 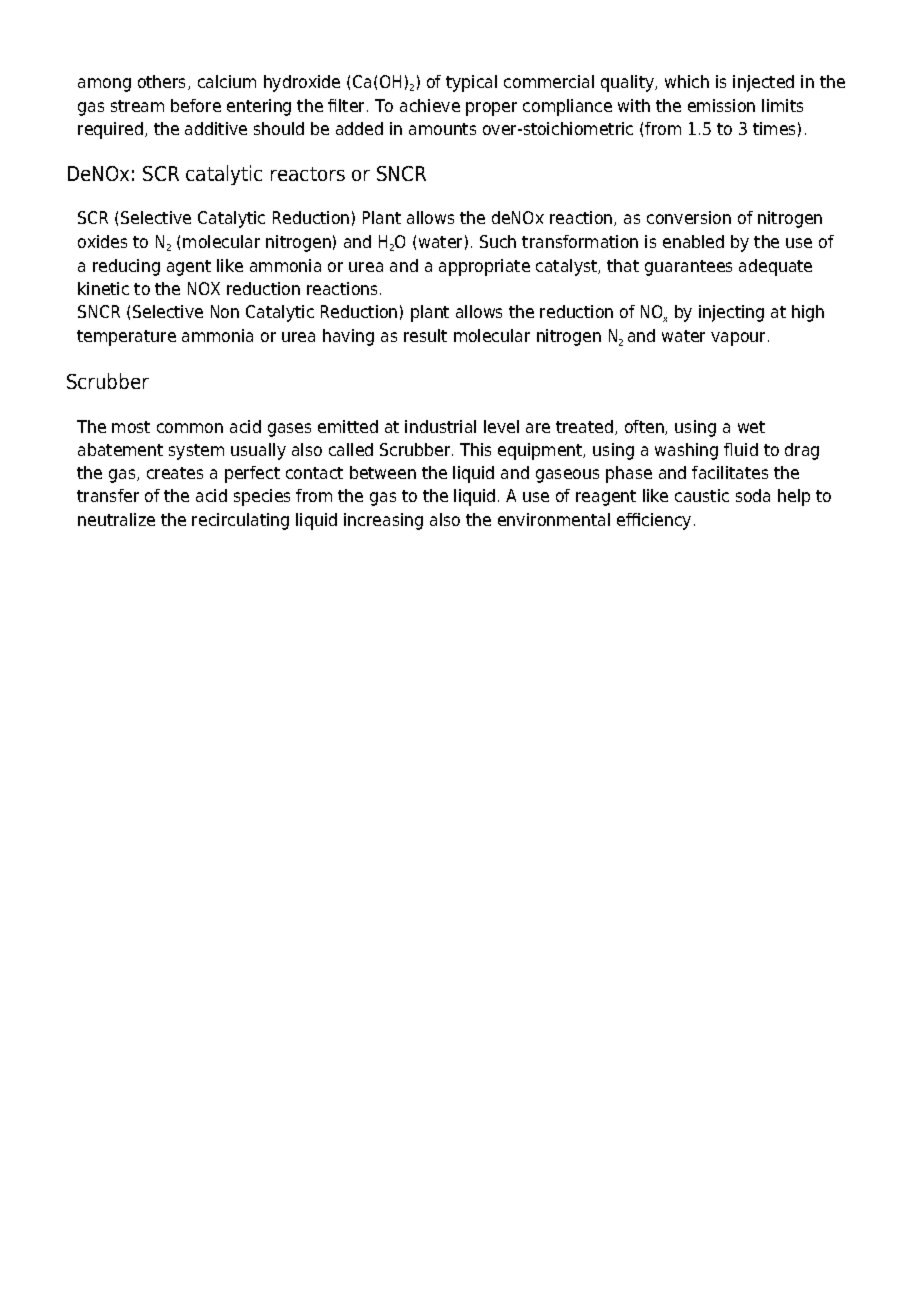 What do you see at coordinates (440, 426) in the page?
I see `industrial` at bounding box center [440, 426].
